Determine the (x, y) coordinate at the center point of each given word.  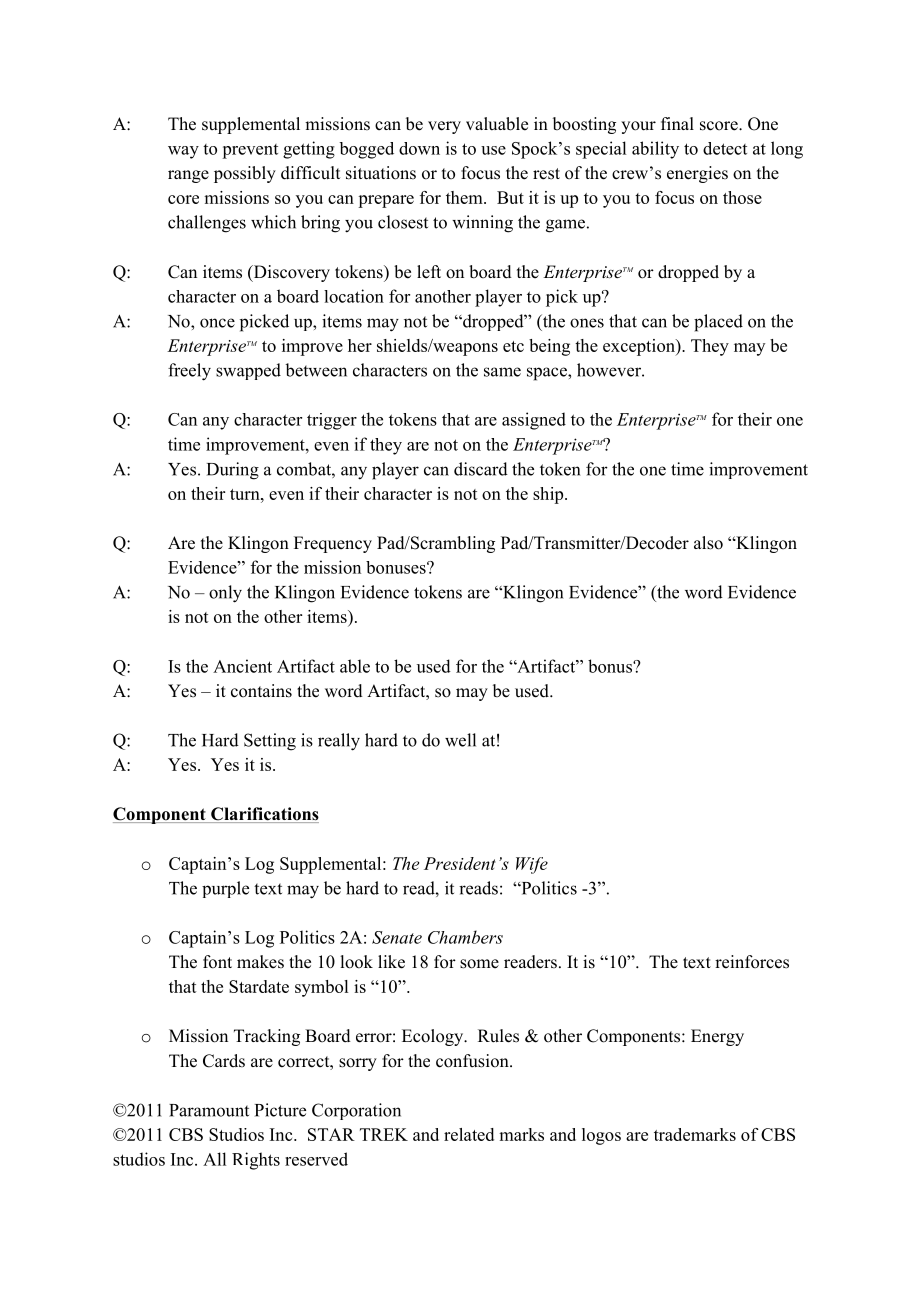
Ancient (242, 666)
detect (725, 148)
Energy (717, 1037)
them (465, 197)
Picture (280, 1110)
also (708, 543)
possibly (245, 174)
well (460, 740)
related (469, 1134)
